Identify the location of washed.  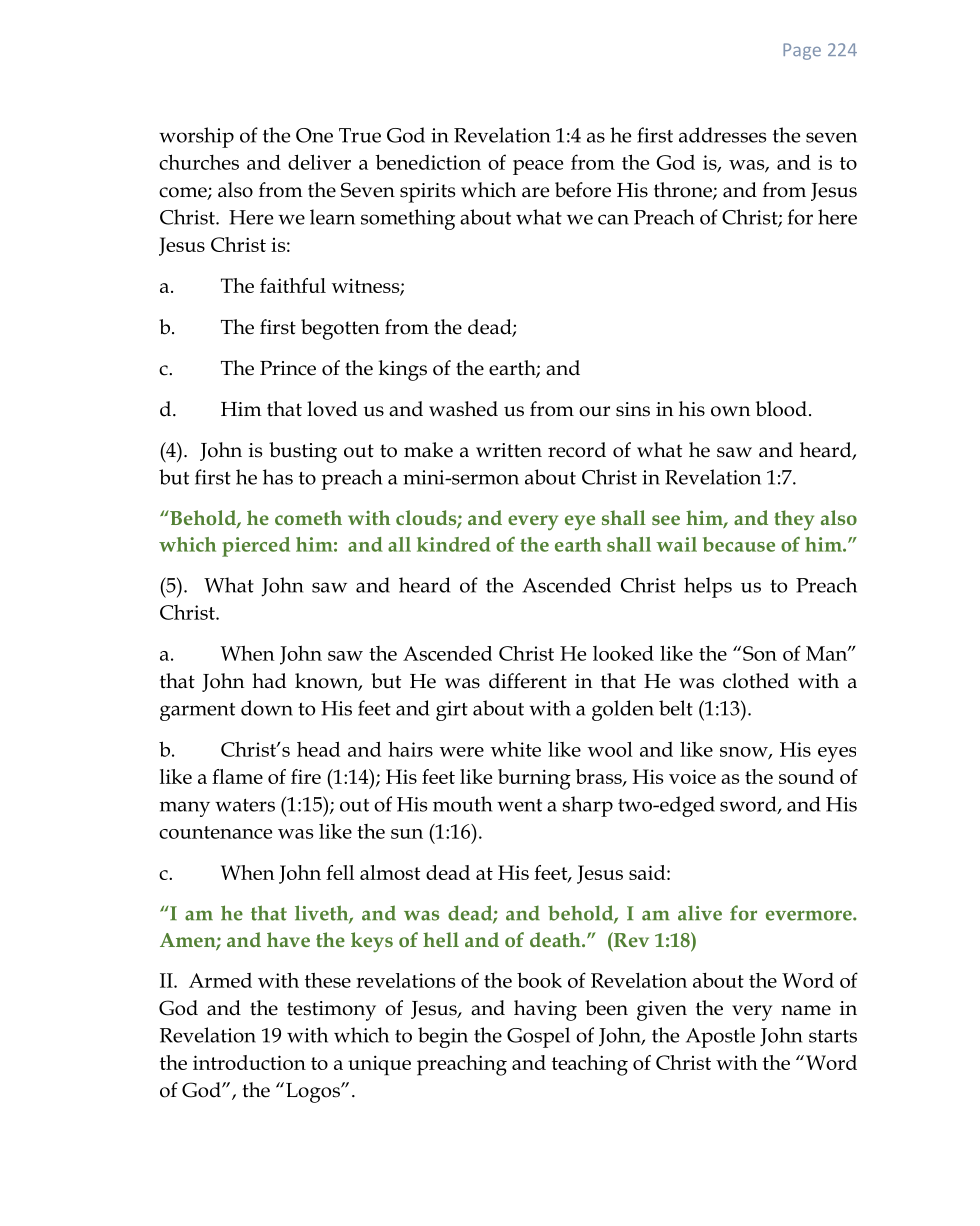
(463, 409).
